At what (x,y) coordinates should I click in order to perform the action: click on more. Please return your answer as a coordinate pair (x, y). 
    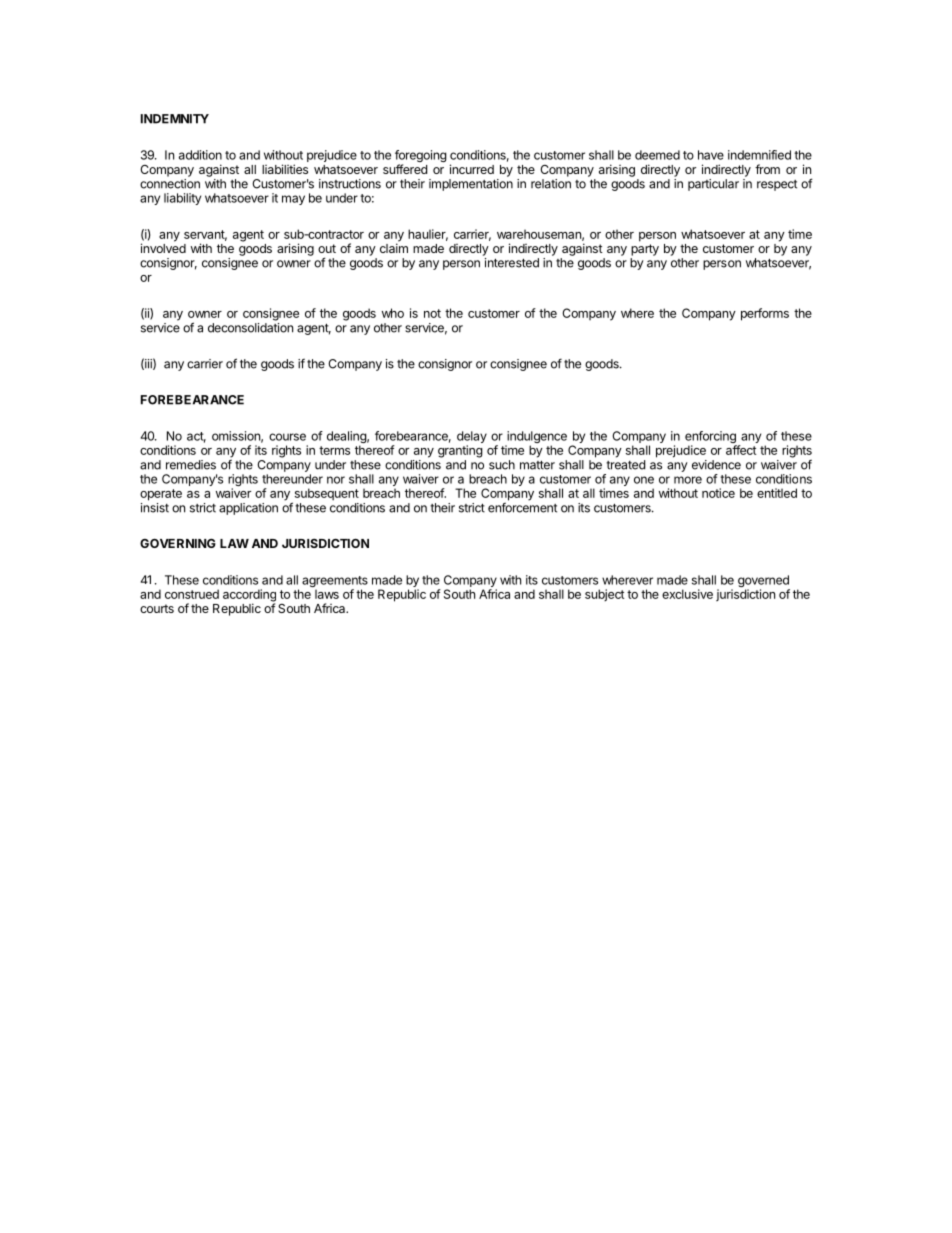
    Looking at the image, I should click on (688, 480).
